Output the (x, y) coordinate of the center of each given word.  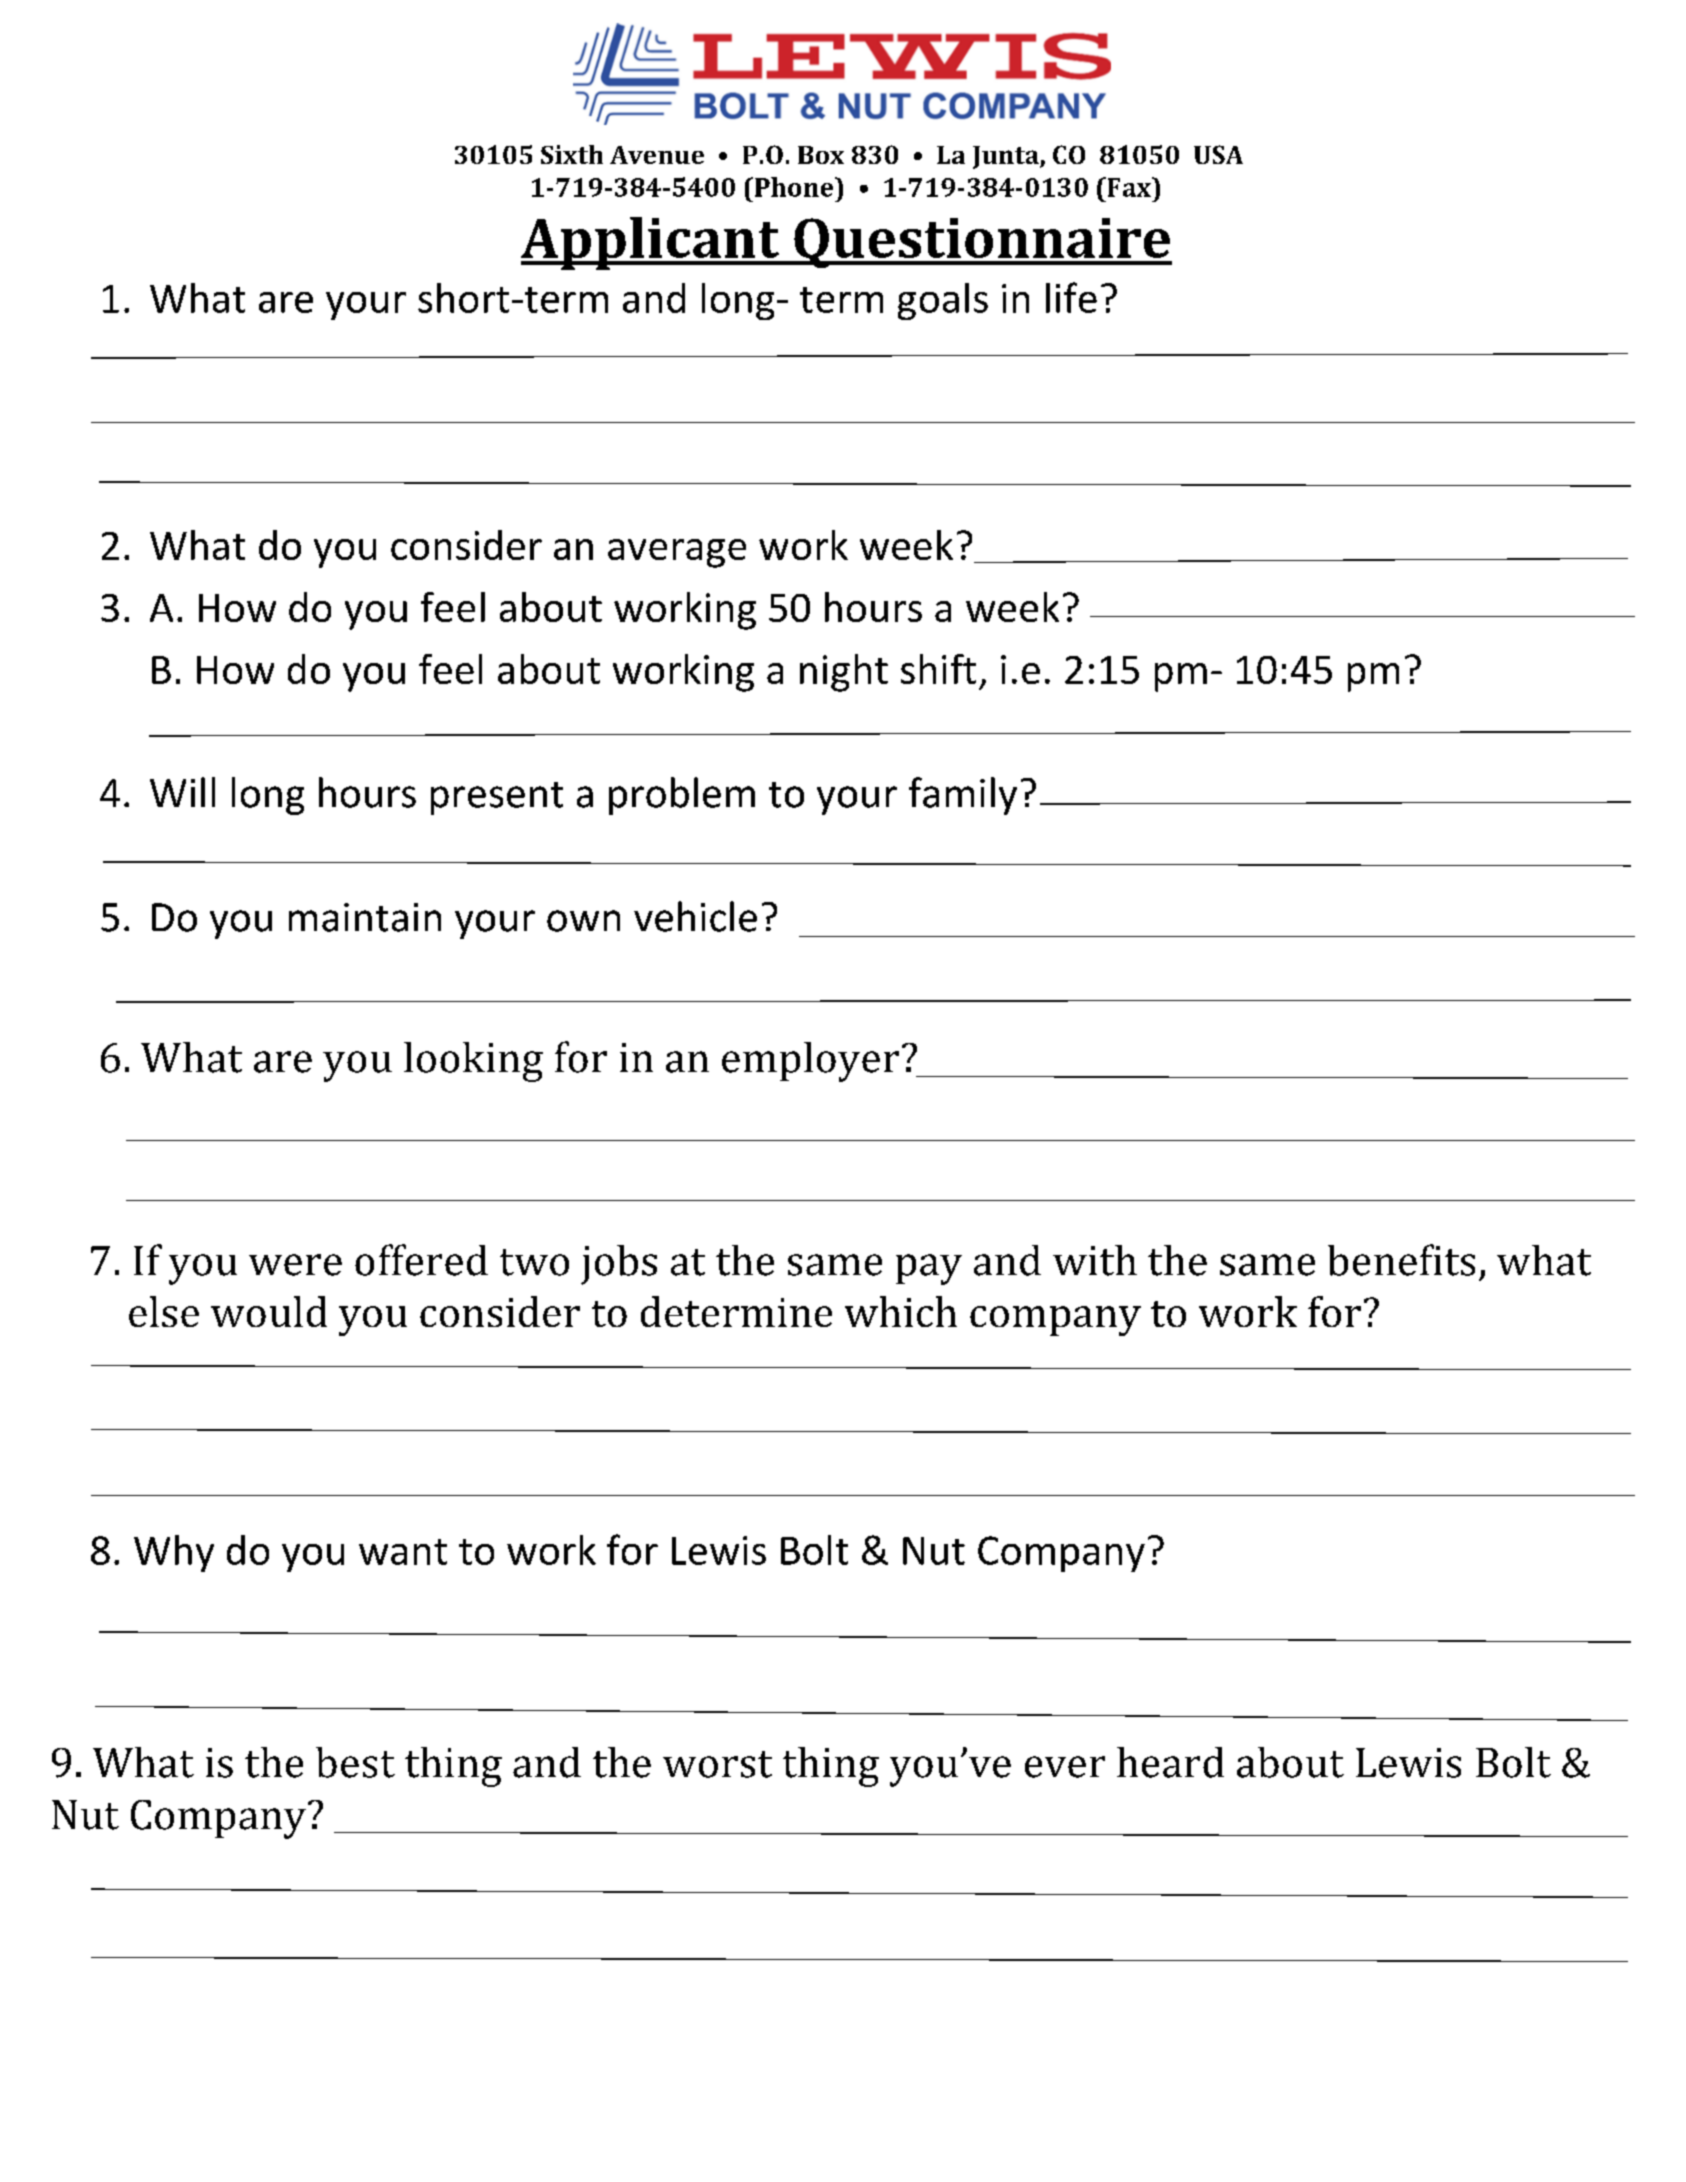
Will (182, 792)
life (1071, 297)
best (355, 1762)
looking (473, 1062)
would (269, 1311)
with (1095, 1260)
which (901, 1311)
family (963, 796)
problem (682, 796)
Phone (795, 187)
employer (810, 1062)
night (844, 673)
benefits (1401, 1260)
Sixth (572, 154)
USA (1218, 154)
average (677, 553)
